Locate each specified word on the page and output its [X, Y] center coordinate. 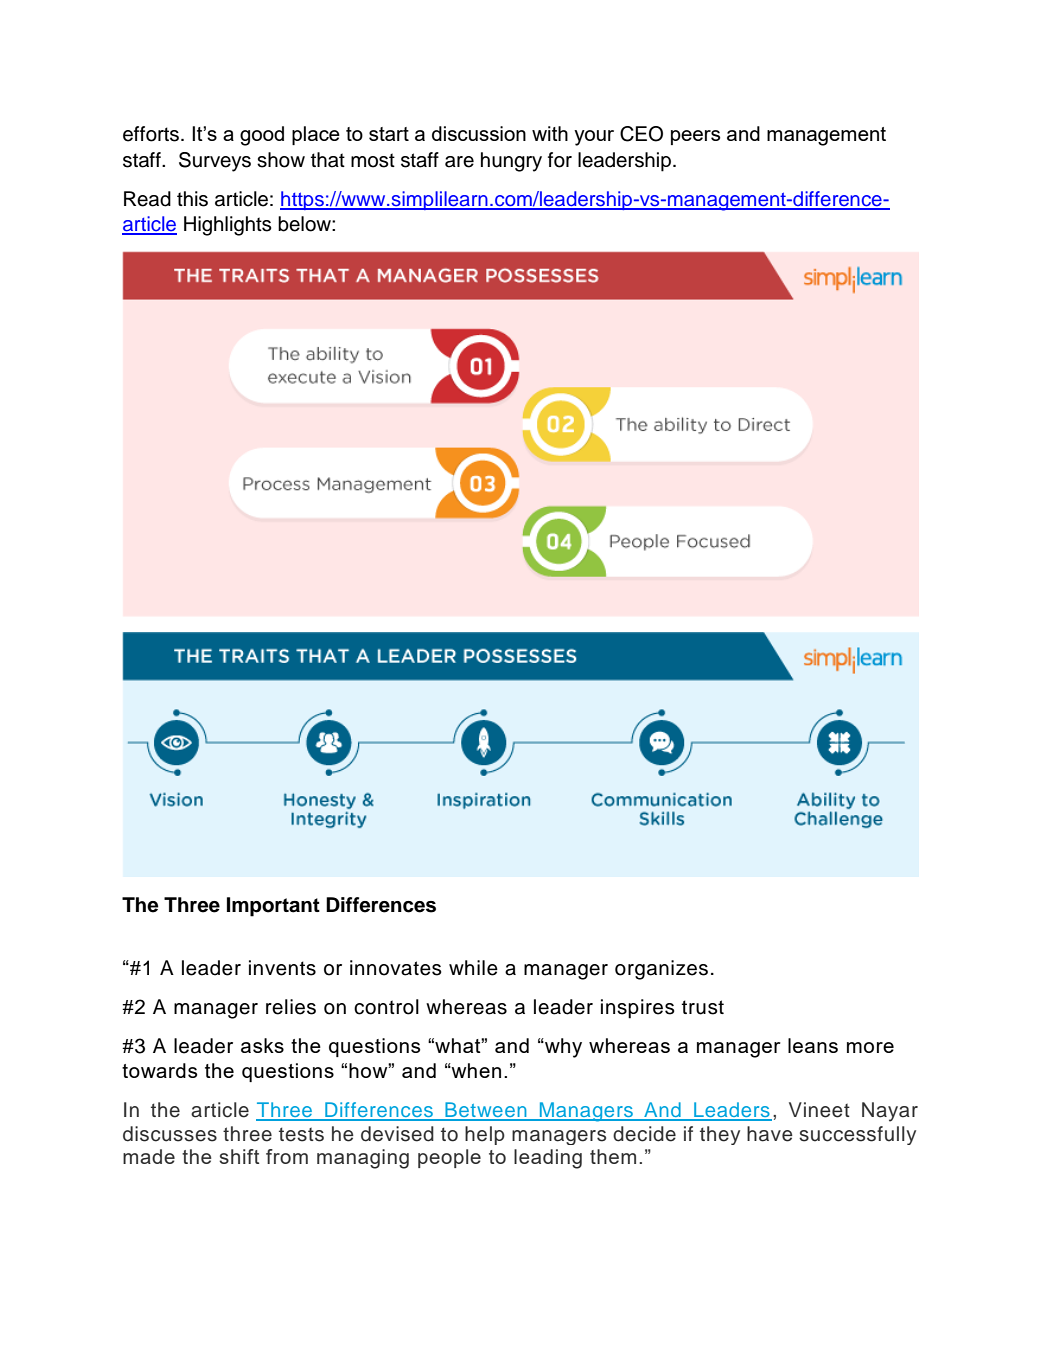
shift [239, 1156]
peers [695, 137]
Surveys [215, 162]
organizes [661, 970]
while [473, 968]
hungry [511, 162]
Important [273, 907]
